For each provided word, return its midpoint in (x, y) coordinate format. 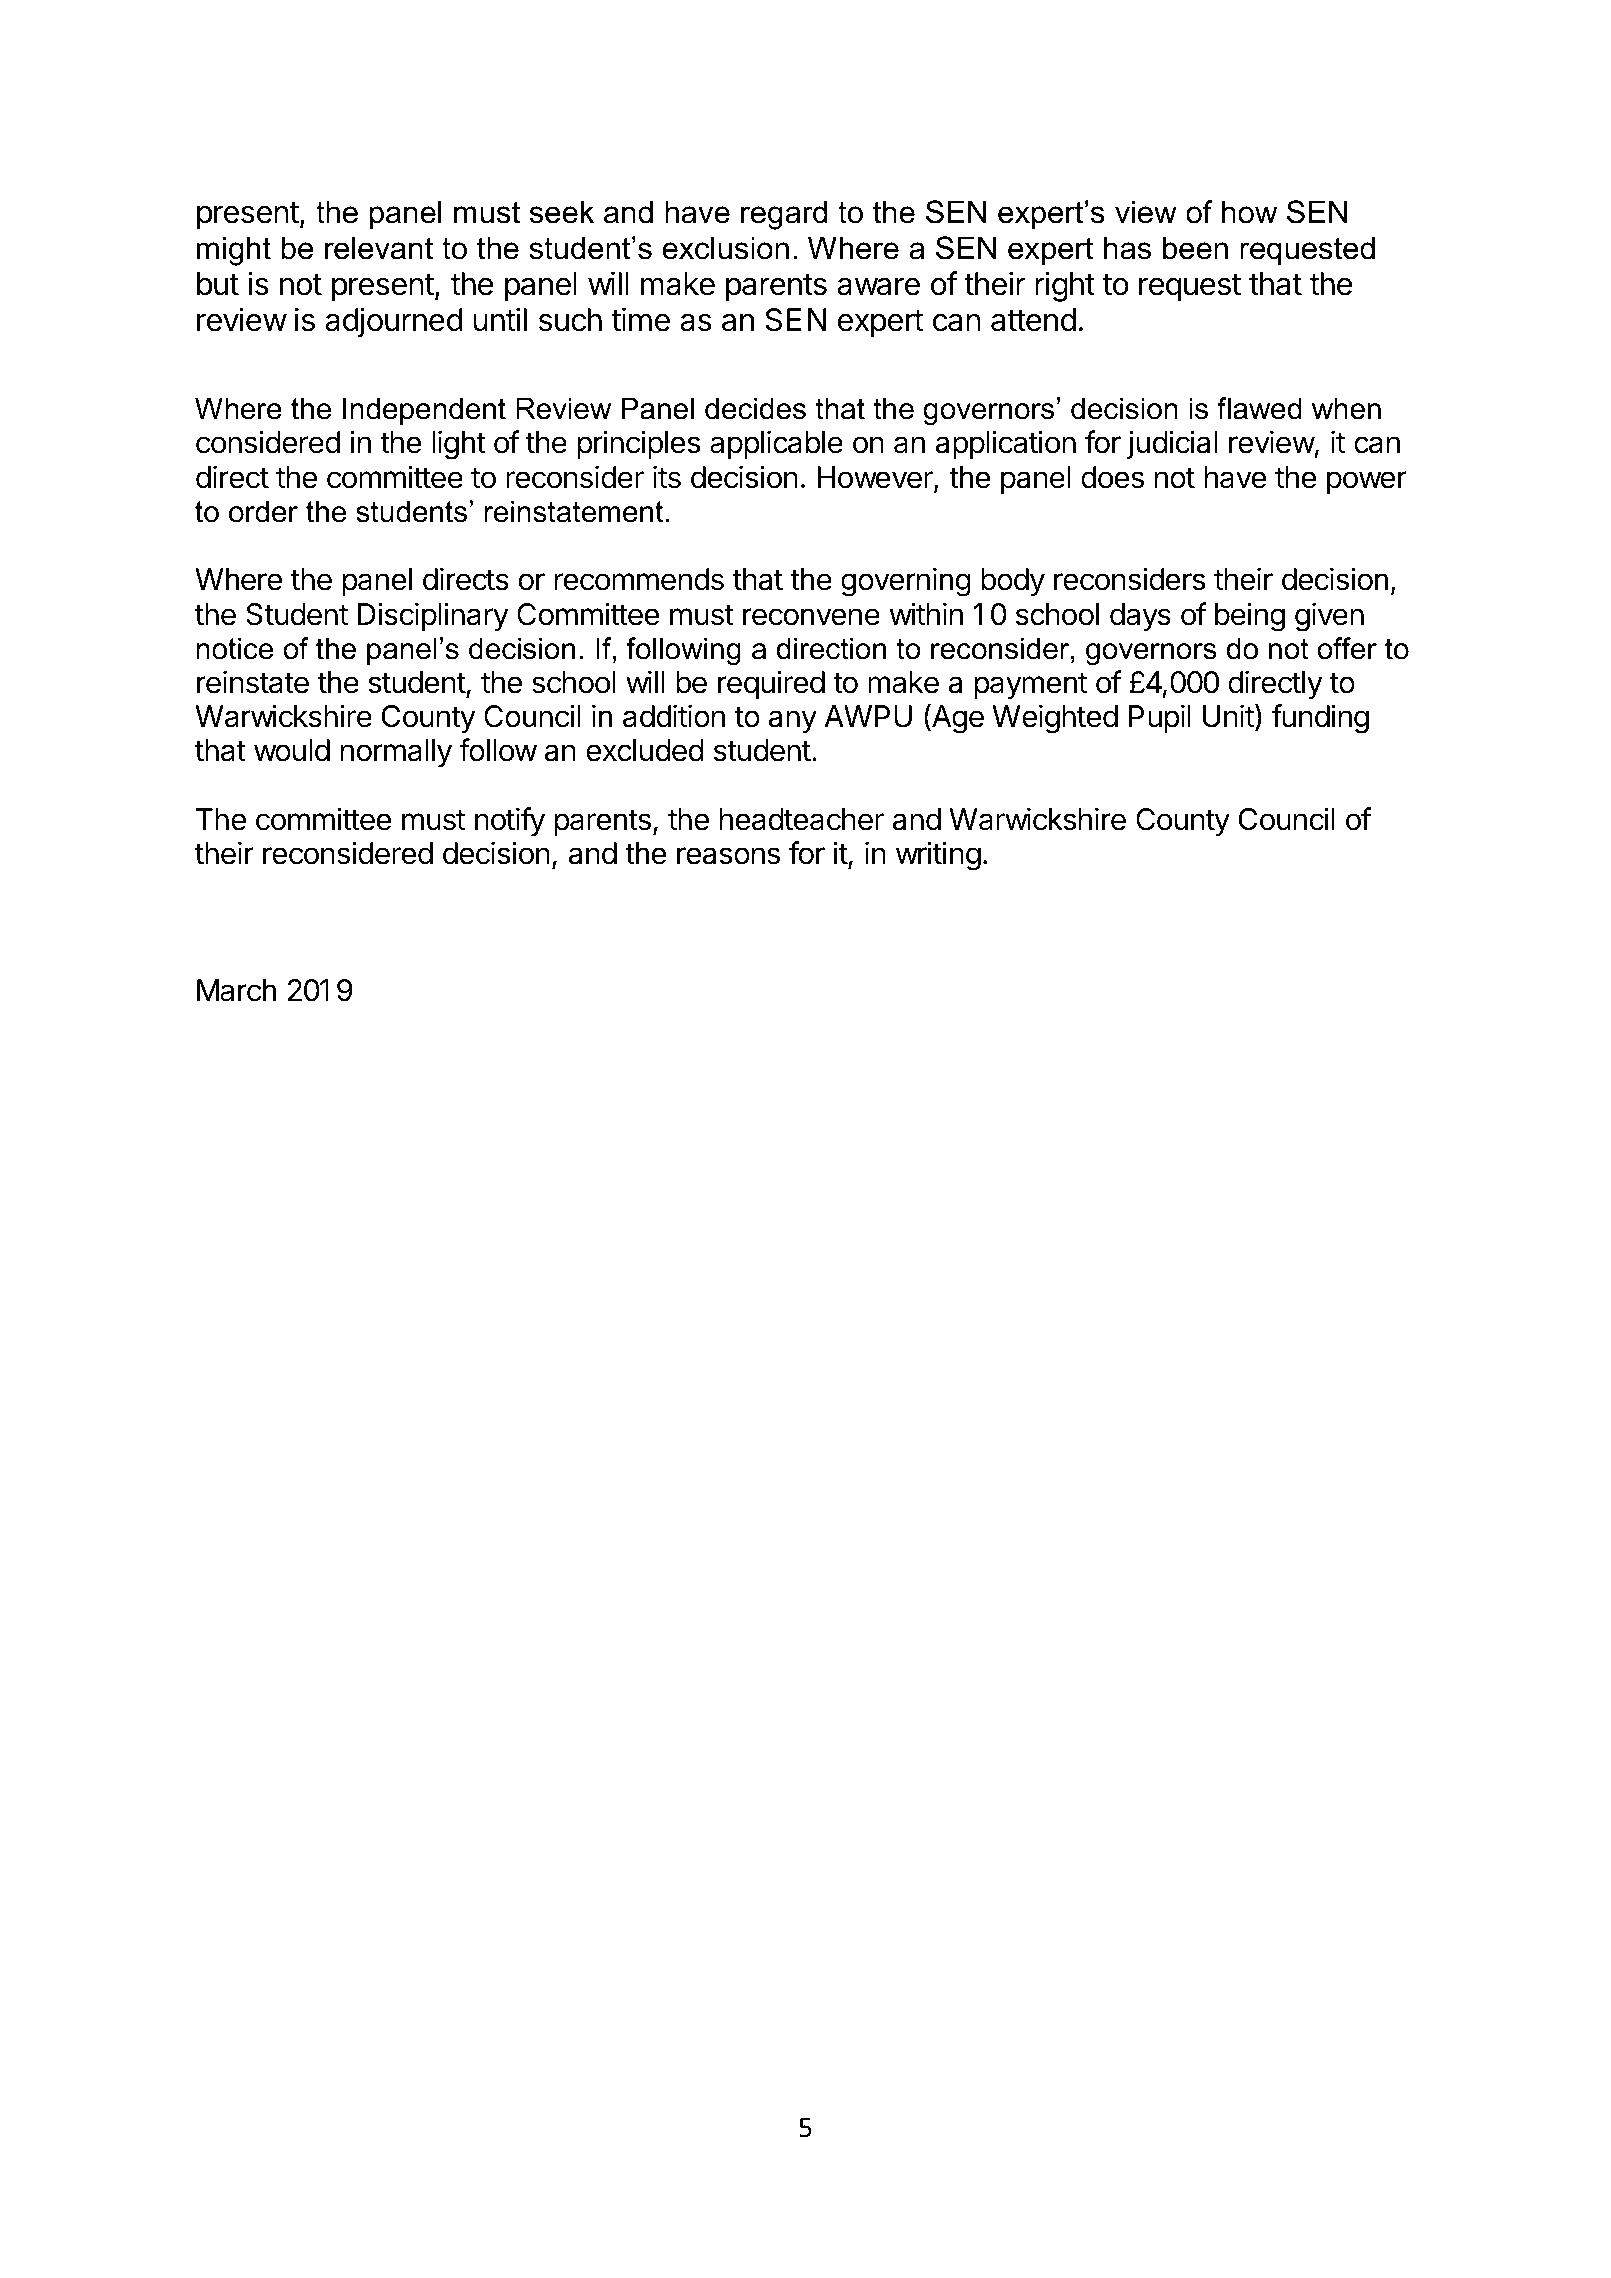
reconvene (811, 617)
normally (396, 753)
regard (784, 215)
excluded (645, 750)
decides (755, 408)
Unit (1228, 716)
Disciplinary (433, 616)
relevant (379, 248)
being (1250, 617)
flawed (1259, 408)
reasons (728, 856)
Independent (424, 411)
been (1195, 248)
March (236, 990)
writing (938, 856)
